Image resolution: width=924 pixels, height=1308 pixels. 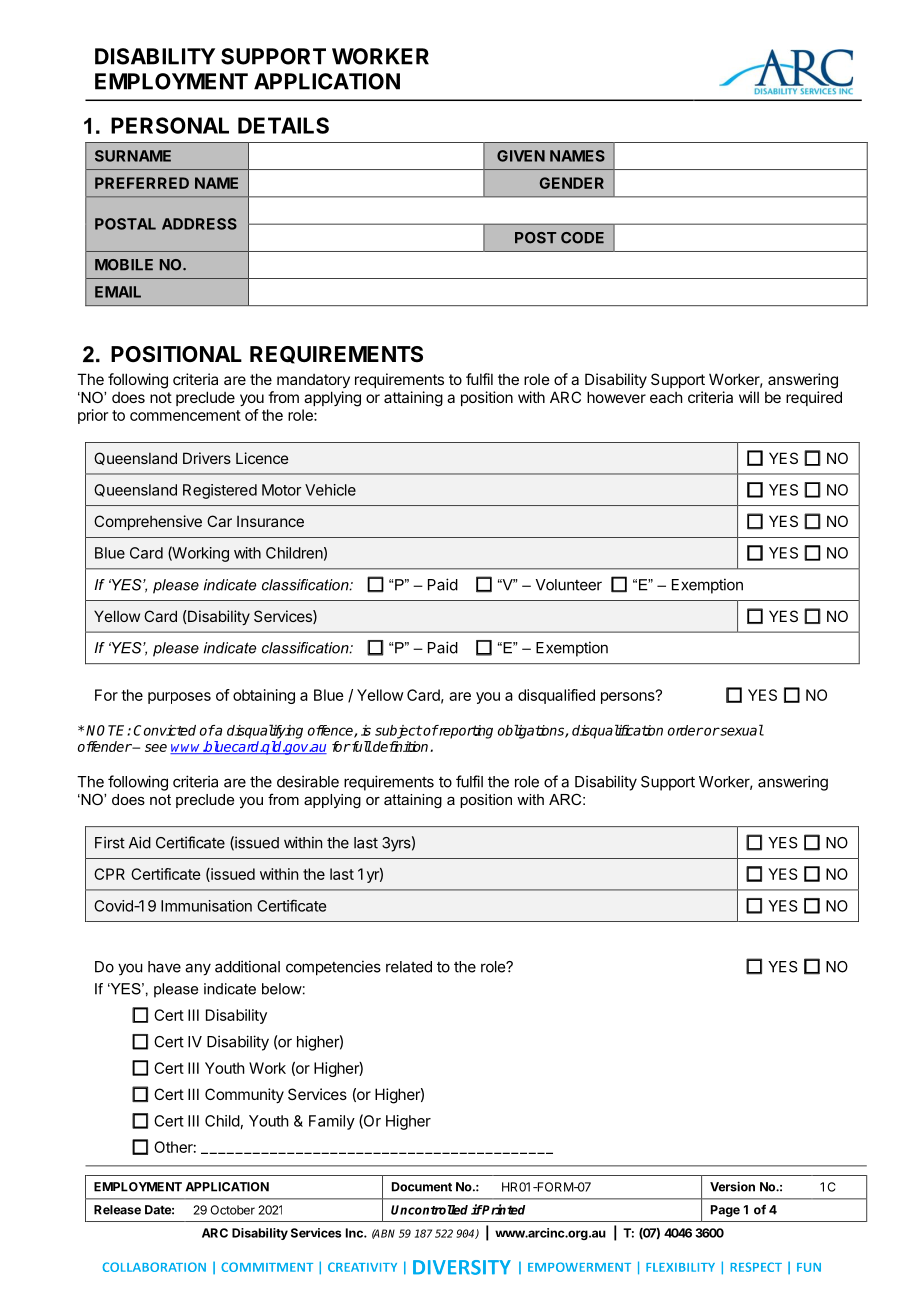 I want to click on sexual, so click(x=741, y=730).
